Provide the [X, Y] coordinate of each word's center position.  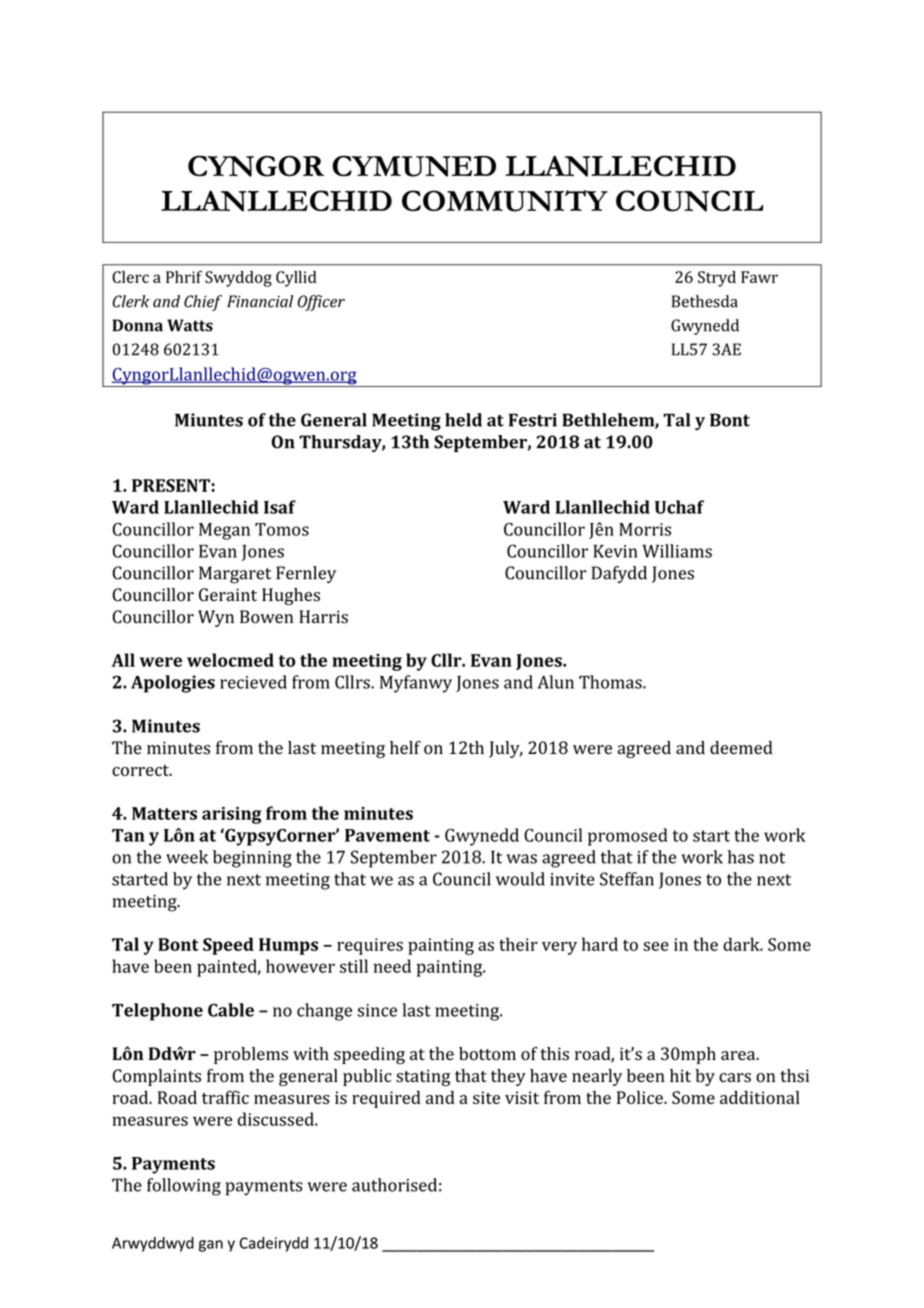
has [741, 857]
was [521, 859]
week [187, 857]
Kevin [615, 551]
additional [760, 1097]
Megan [224, 531]
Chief [203, 303]
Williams [677, 551]
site [486, 1097]
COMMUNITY [505, 201]
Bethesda [705, 301]
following [184, 1187]
